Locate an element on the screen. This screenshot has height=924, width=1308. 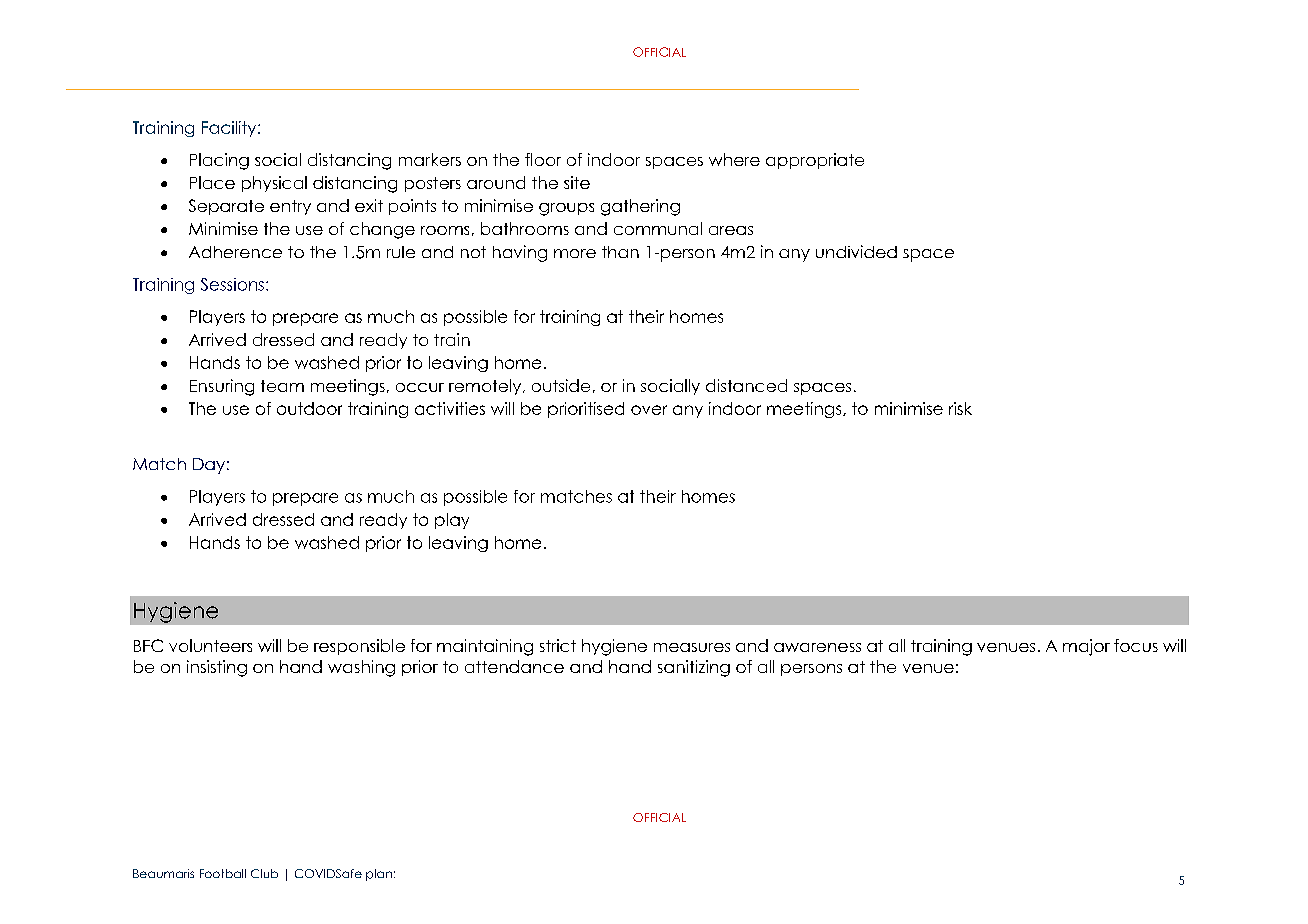
Sessions is located at coordinates (232, 284).
